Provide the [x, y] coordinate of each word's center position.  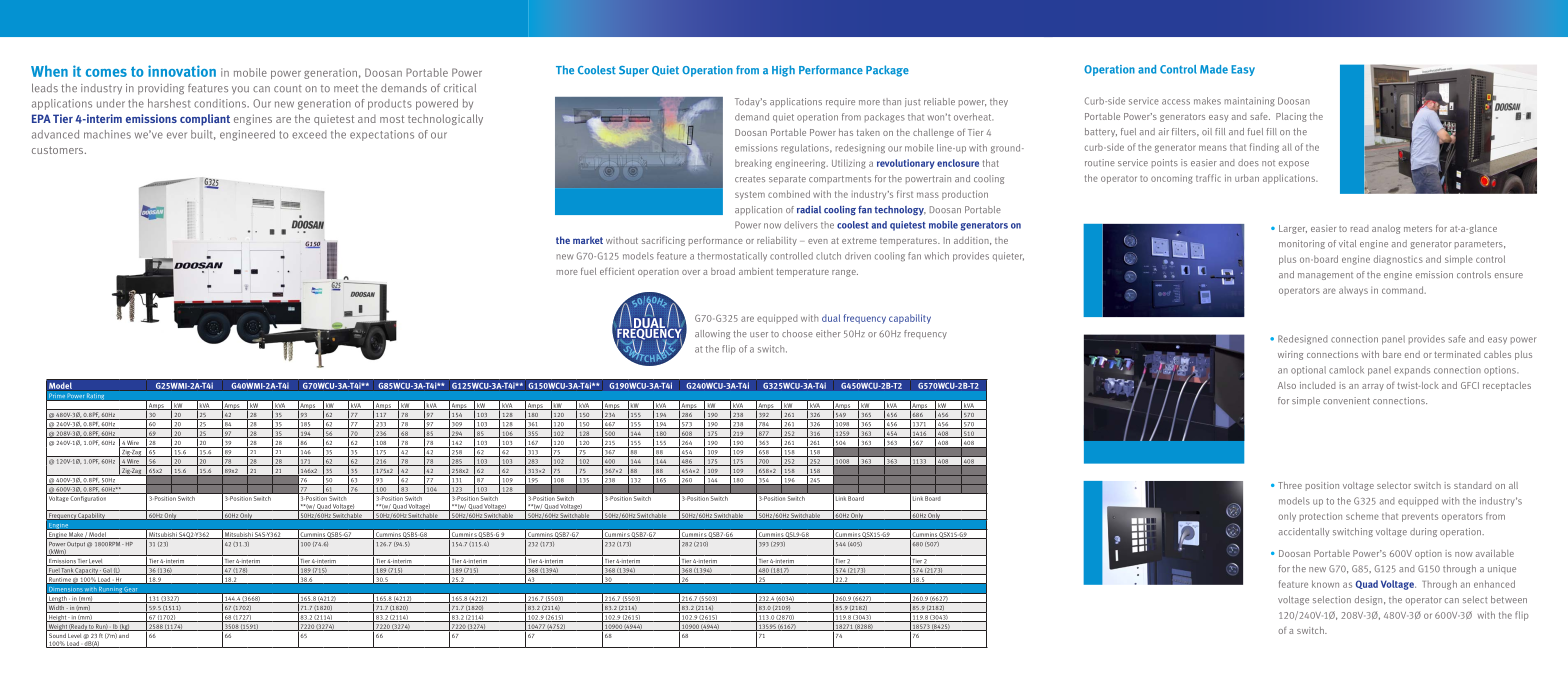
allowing [712, 334]
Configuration [88, 499]
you [240, 90]
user [759, 334]
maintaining [1250, 101]
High [783, 71]
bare [1392, 354]
